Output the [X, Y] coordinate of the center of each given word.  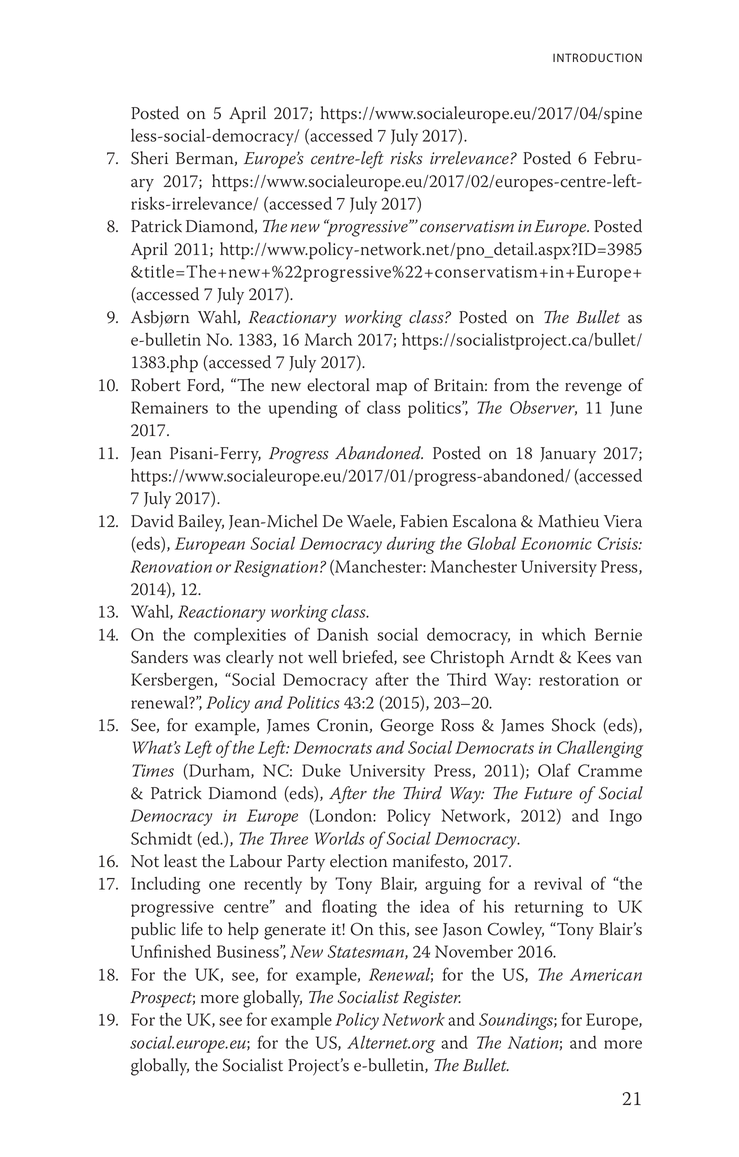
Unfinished [171, 951]
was [207, 659]
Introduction [597, 57]
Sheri [149, 158]
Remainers [169, 407]
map [391, 389]
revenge [593, 389]
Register [432, 999]
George [407, 727]
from [512, 385]
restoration [579, 680]
